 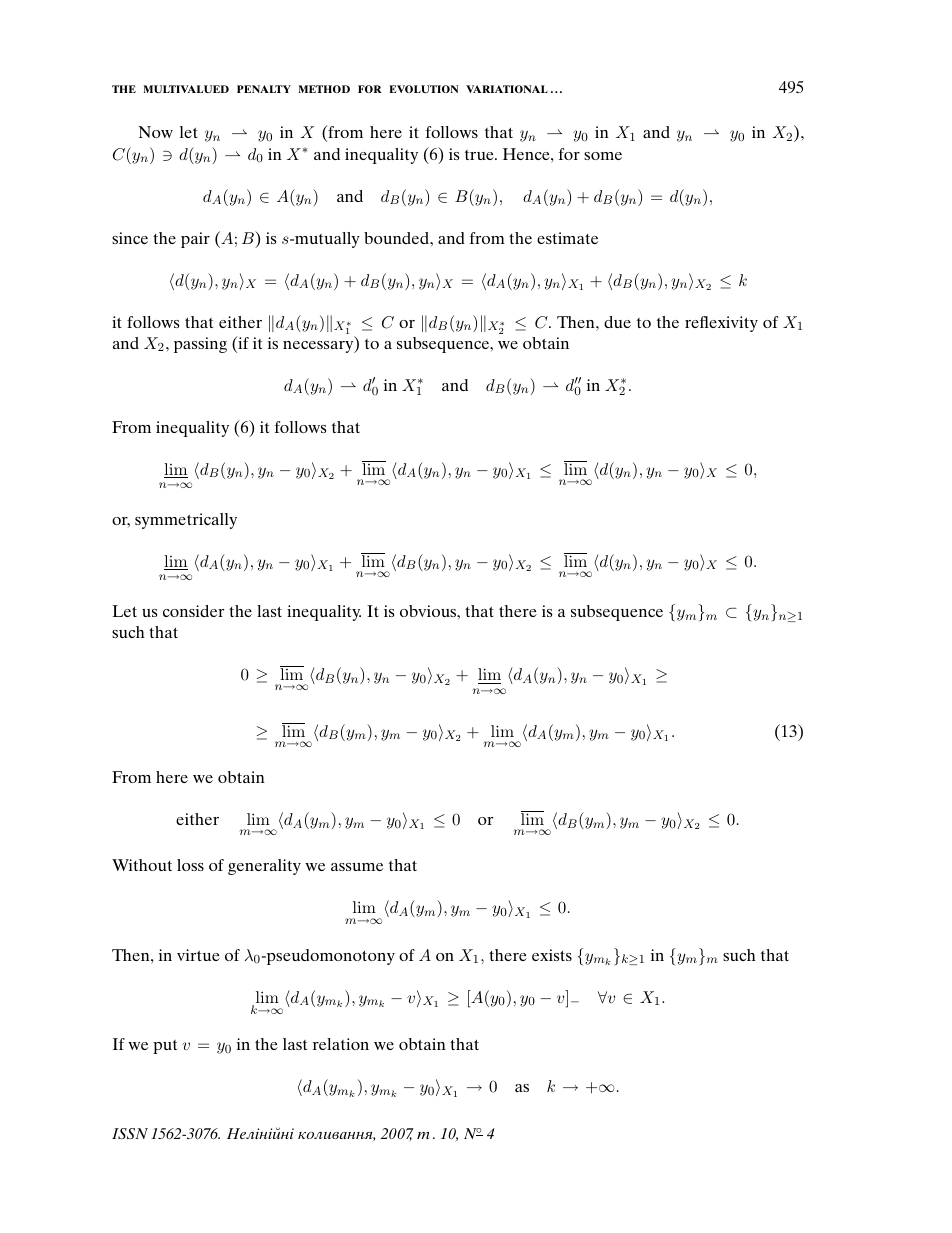 I want to click on Now, so click(x=155, y=132).
